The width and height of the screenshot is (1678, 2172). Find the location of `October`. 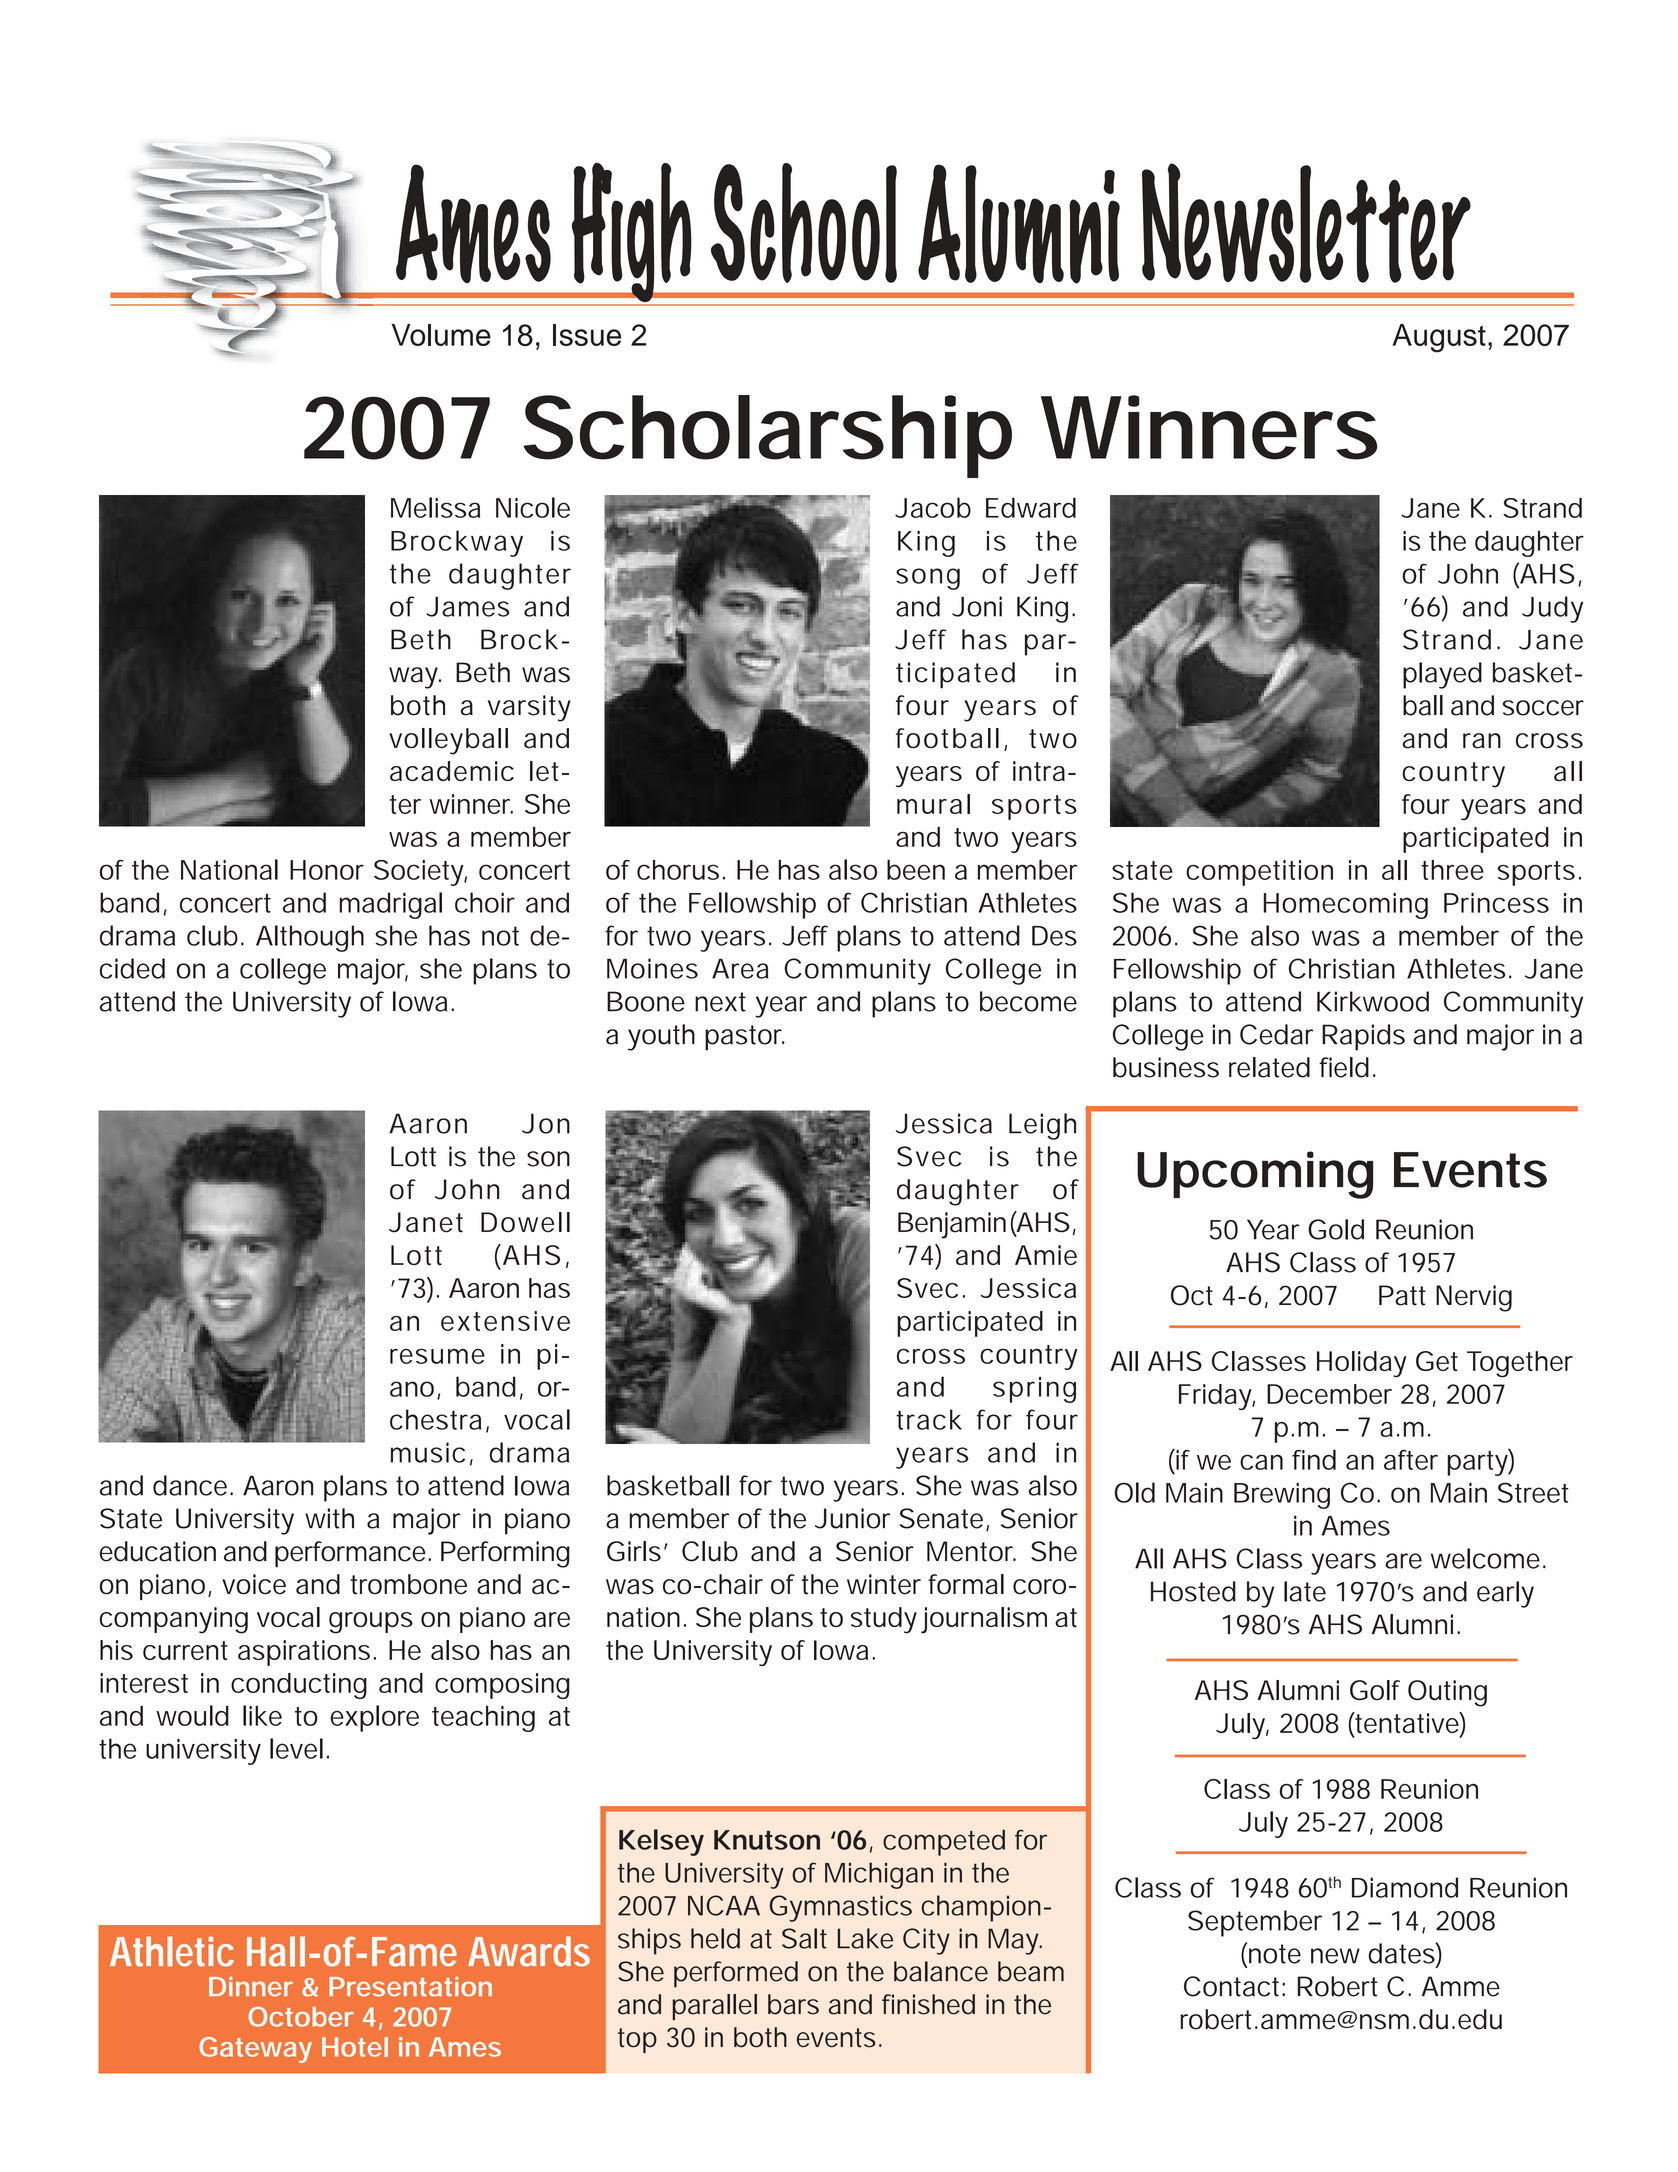

October is located at coordinates (301, 2017).
